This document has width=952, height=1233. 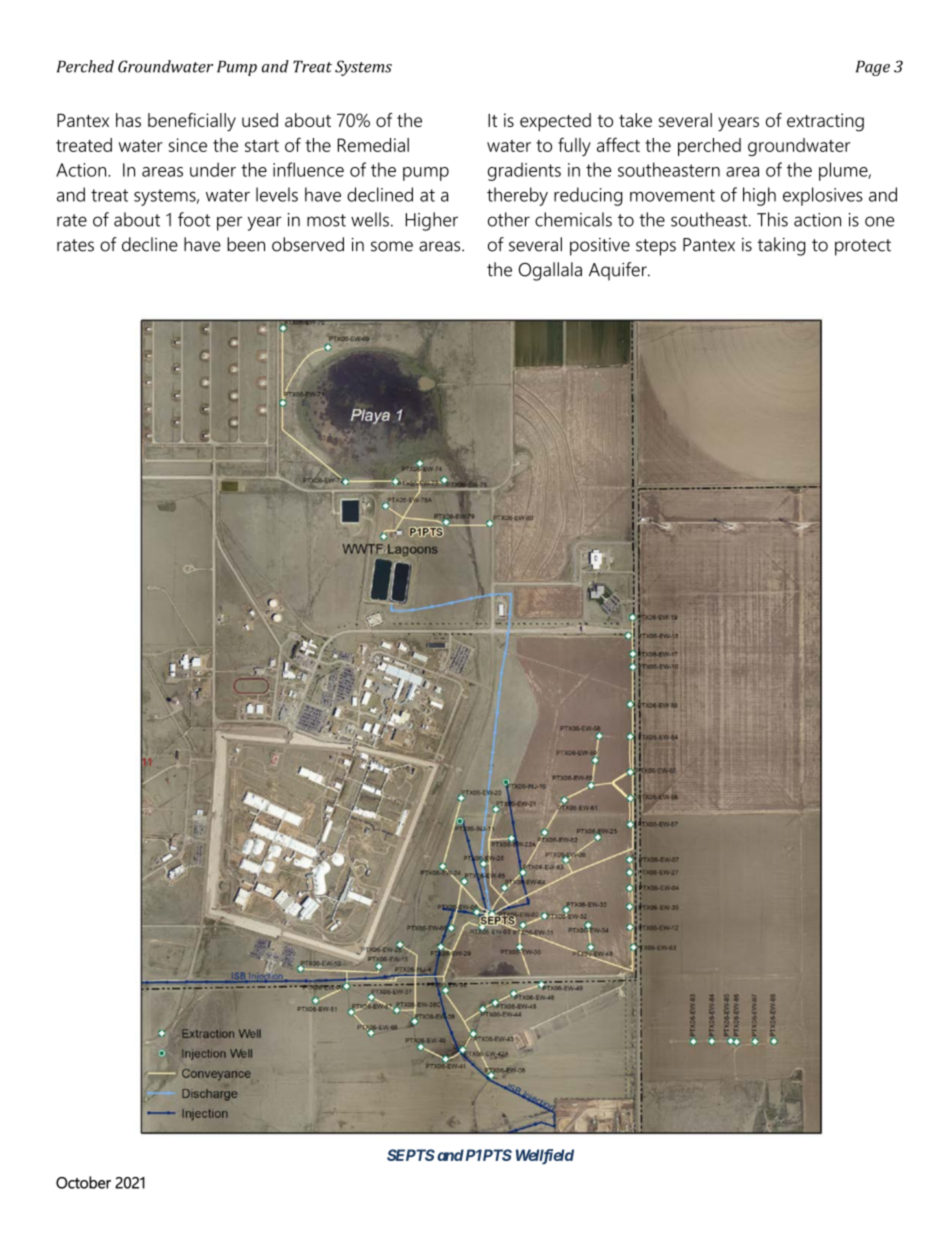 I want to click on protect, so click(x=863, y=247).
